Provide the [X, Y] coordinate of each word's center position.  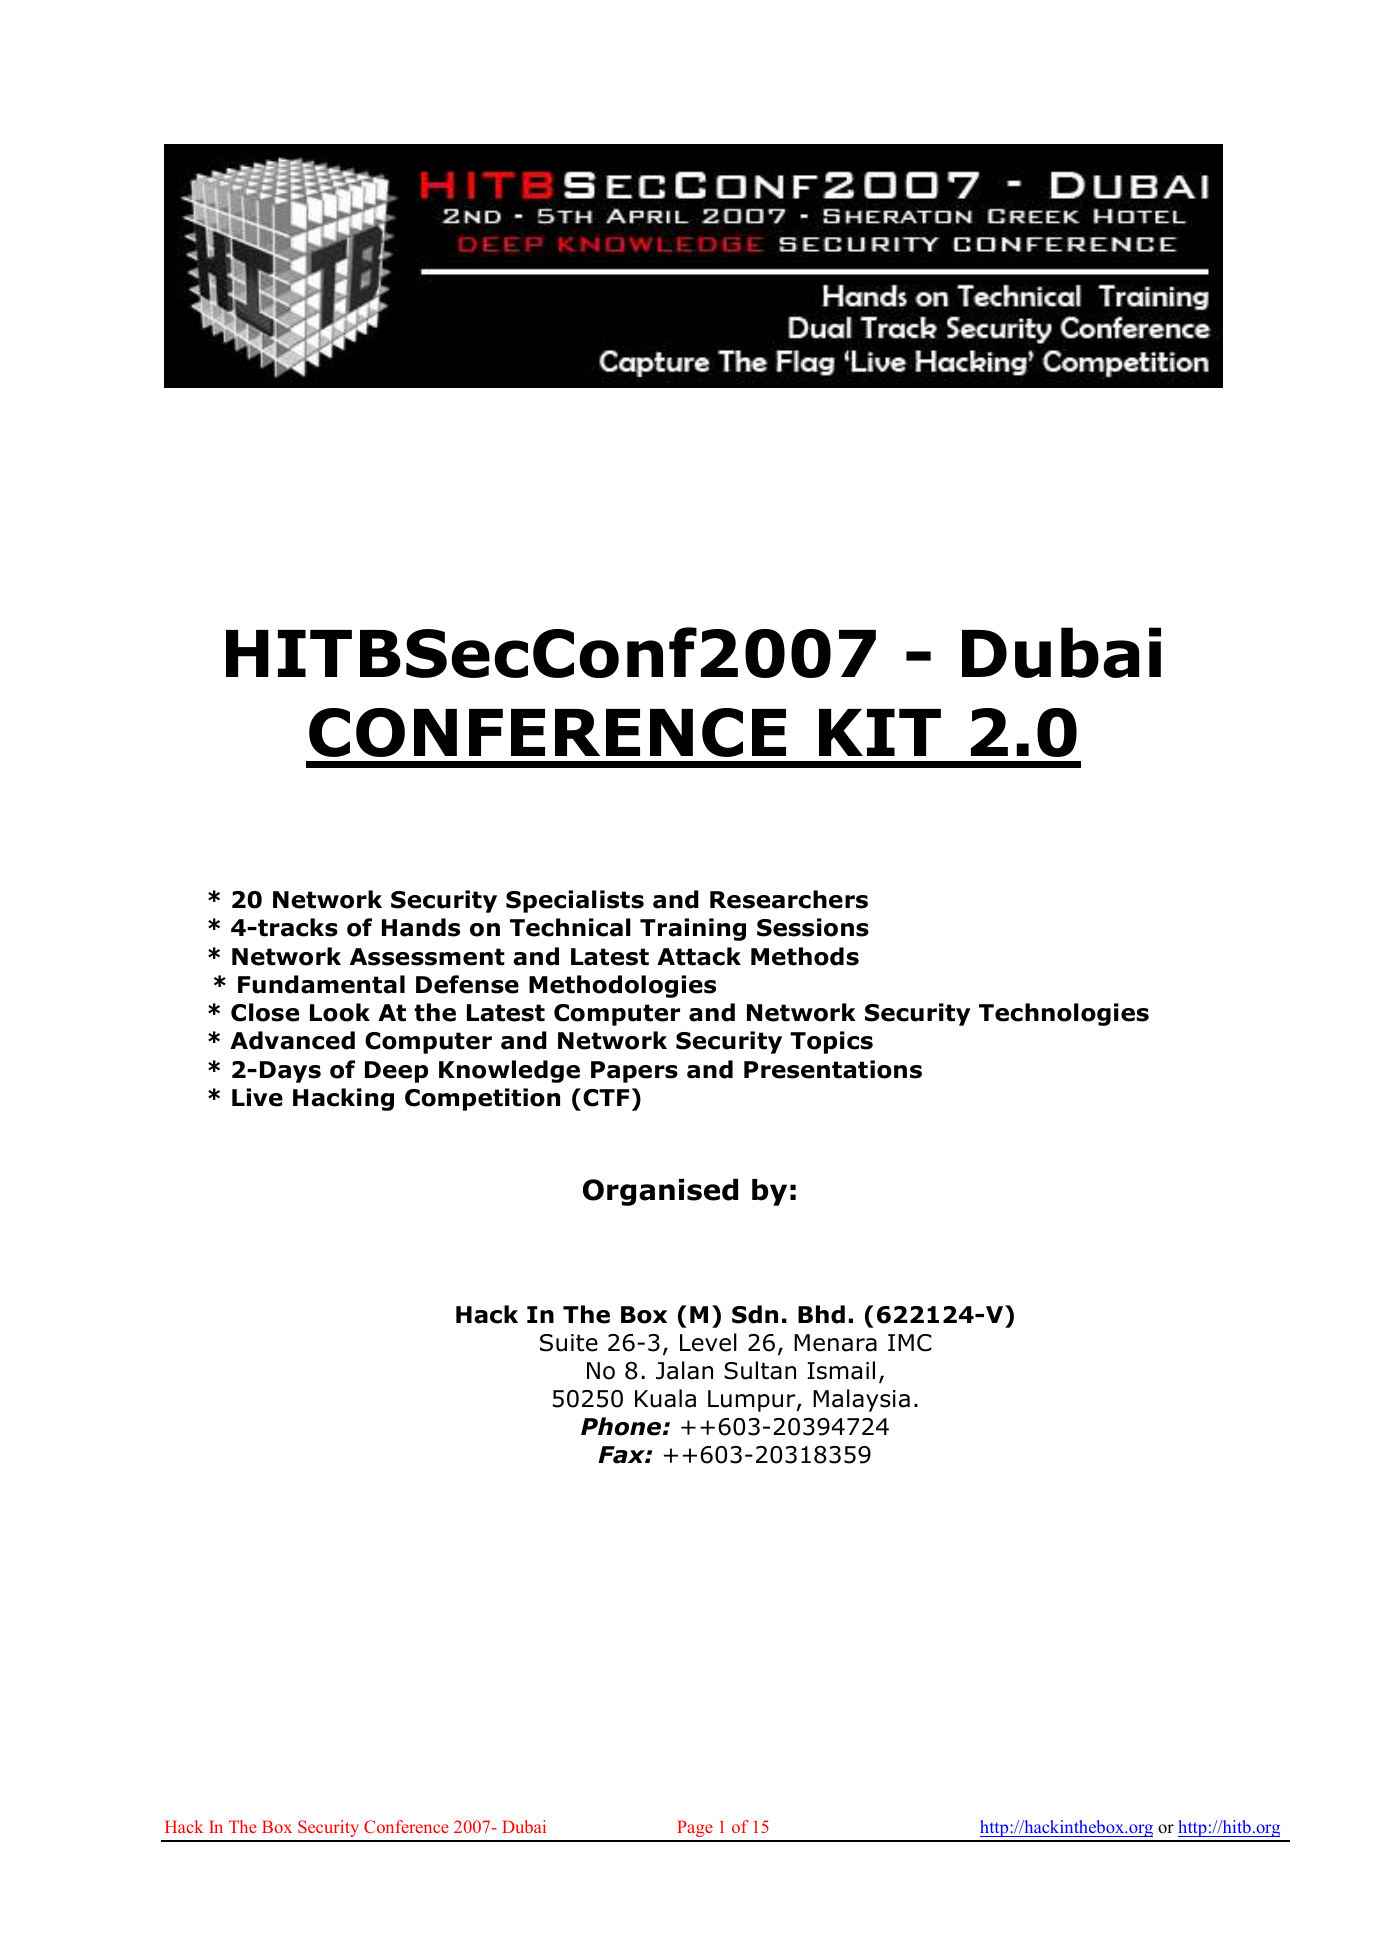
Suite [569, 1343]
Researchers [789, 899]
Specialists [575, 901]
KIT [880, 732]
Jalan [684, 1370]
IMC [910, 1343]
